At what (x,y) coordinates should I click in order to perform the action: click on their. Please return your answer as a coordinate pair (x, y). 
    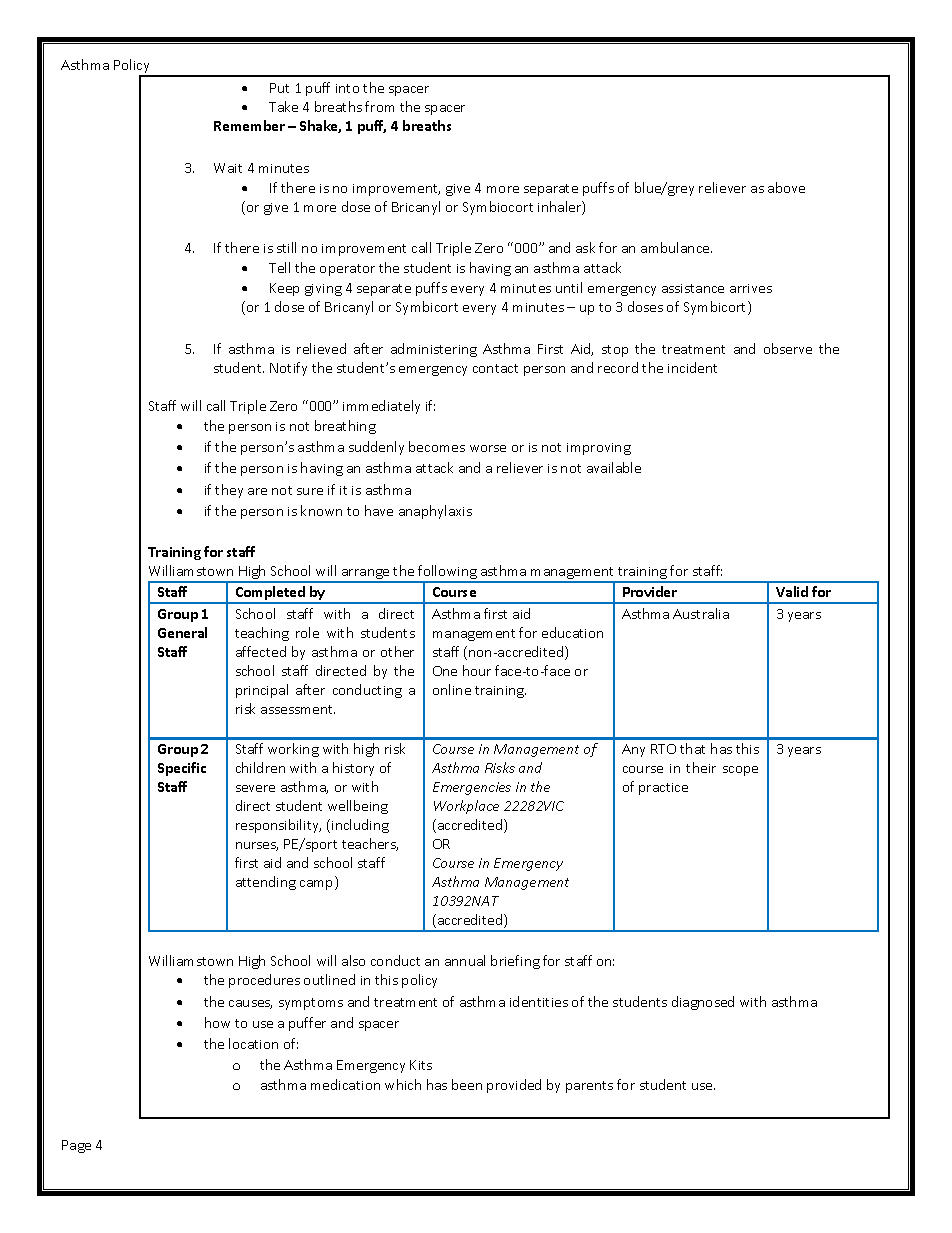
    Looking at the image, I should click on (701, 767).
